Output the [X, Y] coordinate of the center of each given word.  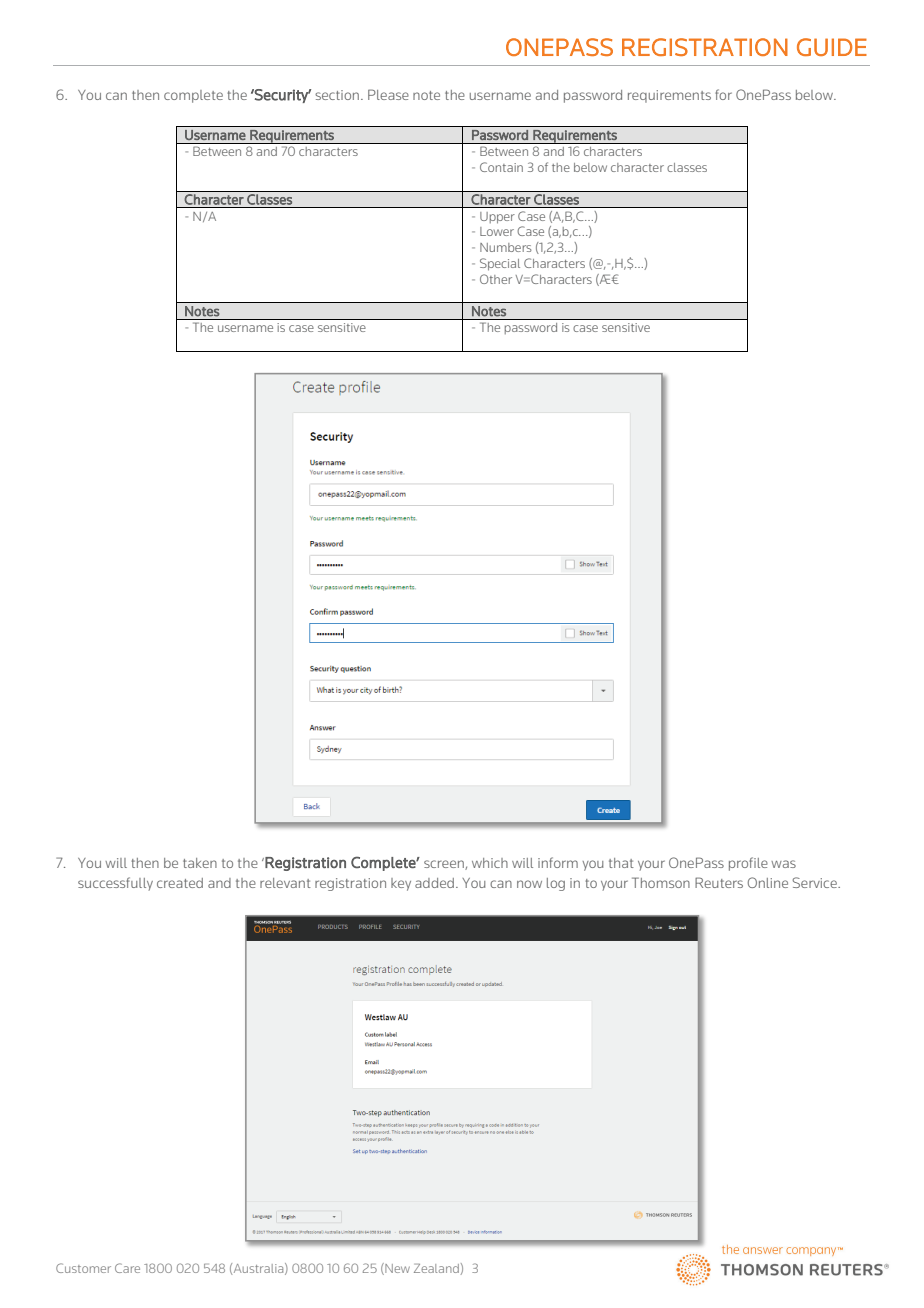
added [434, 883]
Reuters [719, 882]
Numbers [506, 247]
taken [200, 863]
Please [388, 94]
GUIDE [832, 47]
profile [748, 864]
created [180, 883]
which [490, 863]
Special [500, 264]
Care [127, 1268]
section [337, 95]
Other [496, 279]
